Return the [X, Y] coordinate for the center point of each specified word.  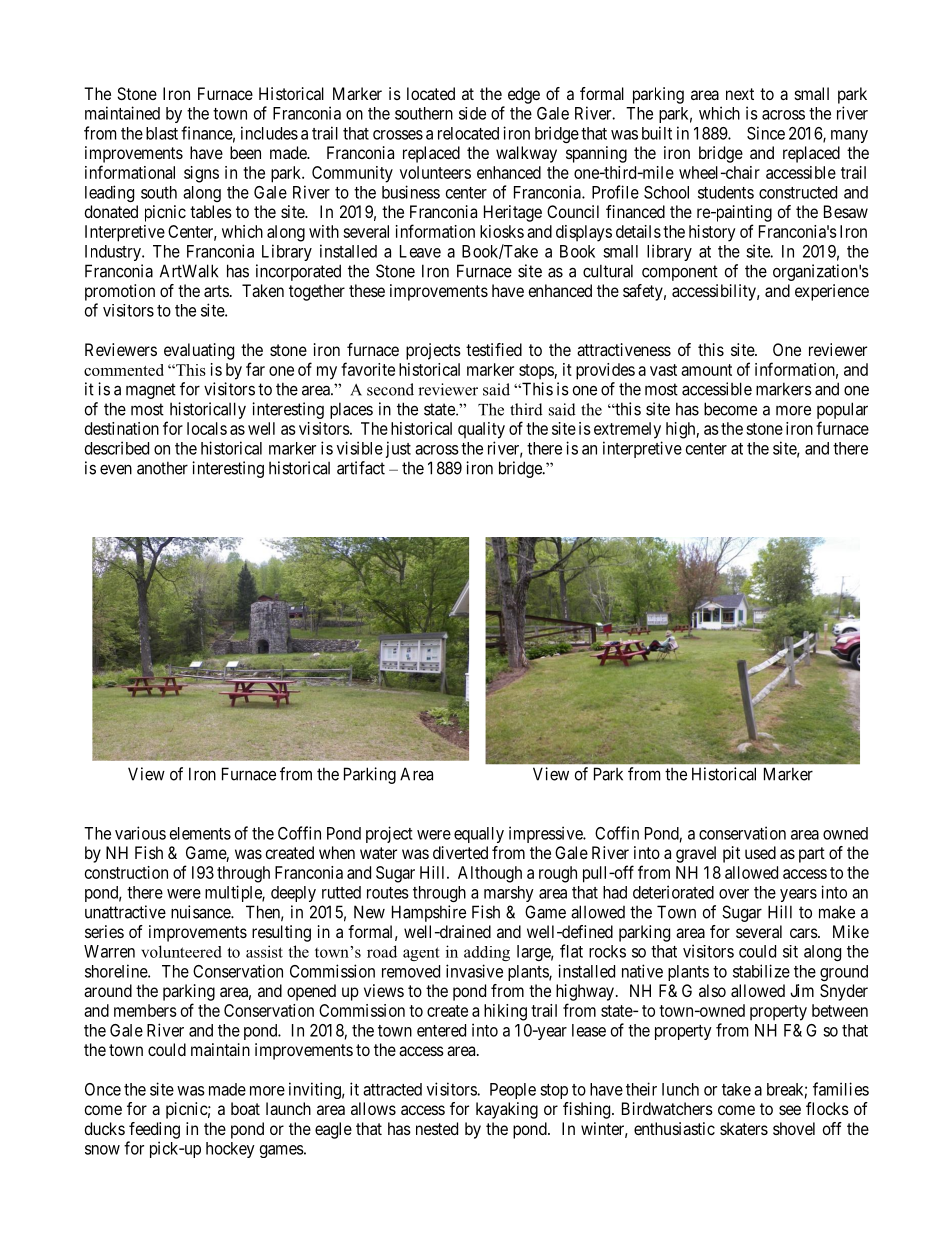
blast [162, 133]
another [162, 468]
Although [490, 874]
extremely [627, 430]
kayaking [507, 1110]
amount [706, 370]
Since [766, 133]
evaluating [199, 351]
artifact [361, 468]
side [472, 113]
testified [494, 349]
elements [200, 833]
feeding [154, 1130]
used [760, 852]
